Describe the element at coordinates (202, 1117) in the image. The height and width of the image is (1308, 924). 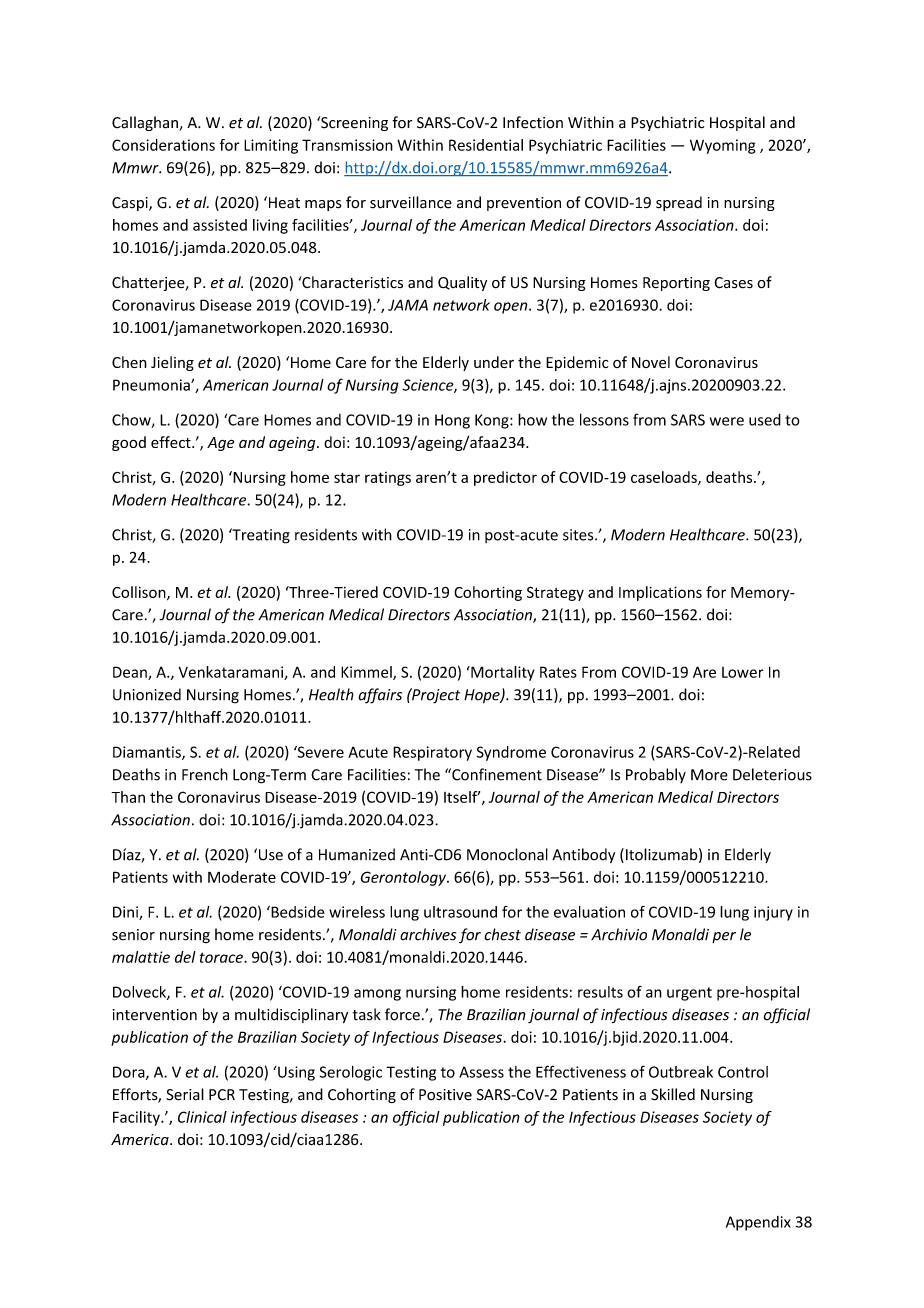
I see `Clinical` at that location.
